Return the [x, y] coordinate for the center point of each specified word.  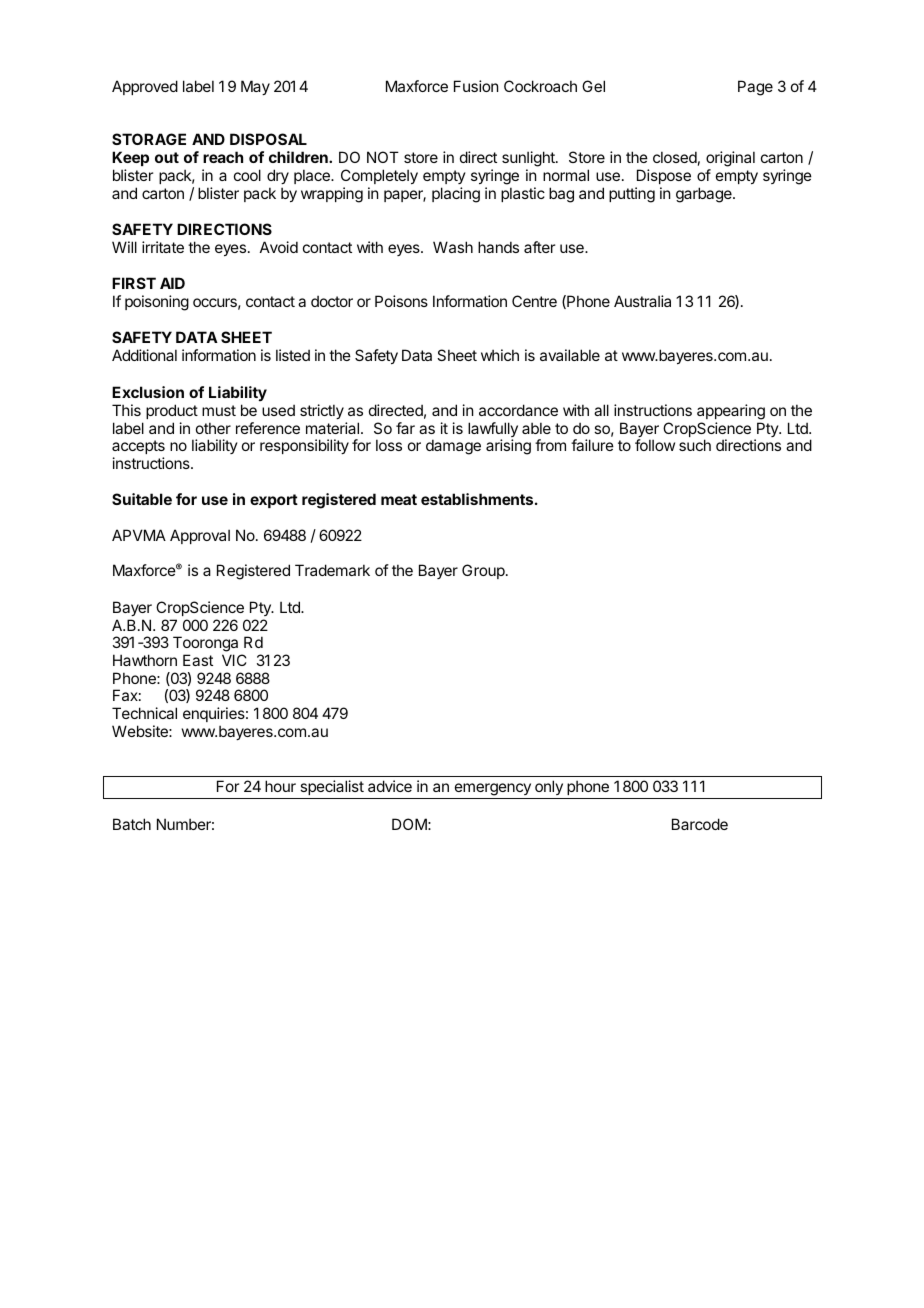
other [213, 428]
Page [755, 88]
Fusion [476, 86]
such [695, 445]
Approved [145, 87]
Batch [132, 824]
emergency [492, 791]
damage [453, 447]
